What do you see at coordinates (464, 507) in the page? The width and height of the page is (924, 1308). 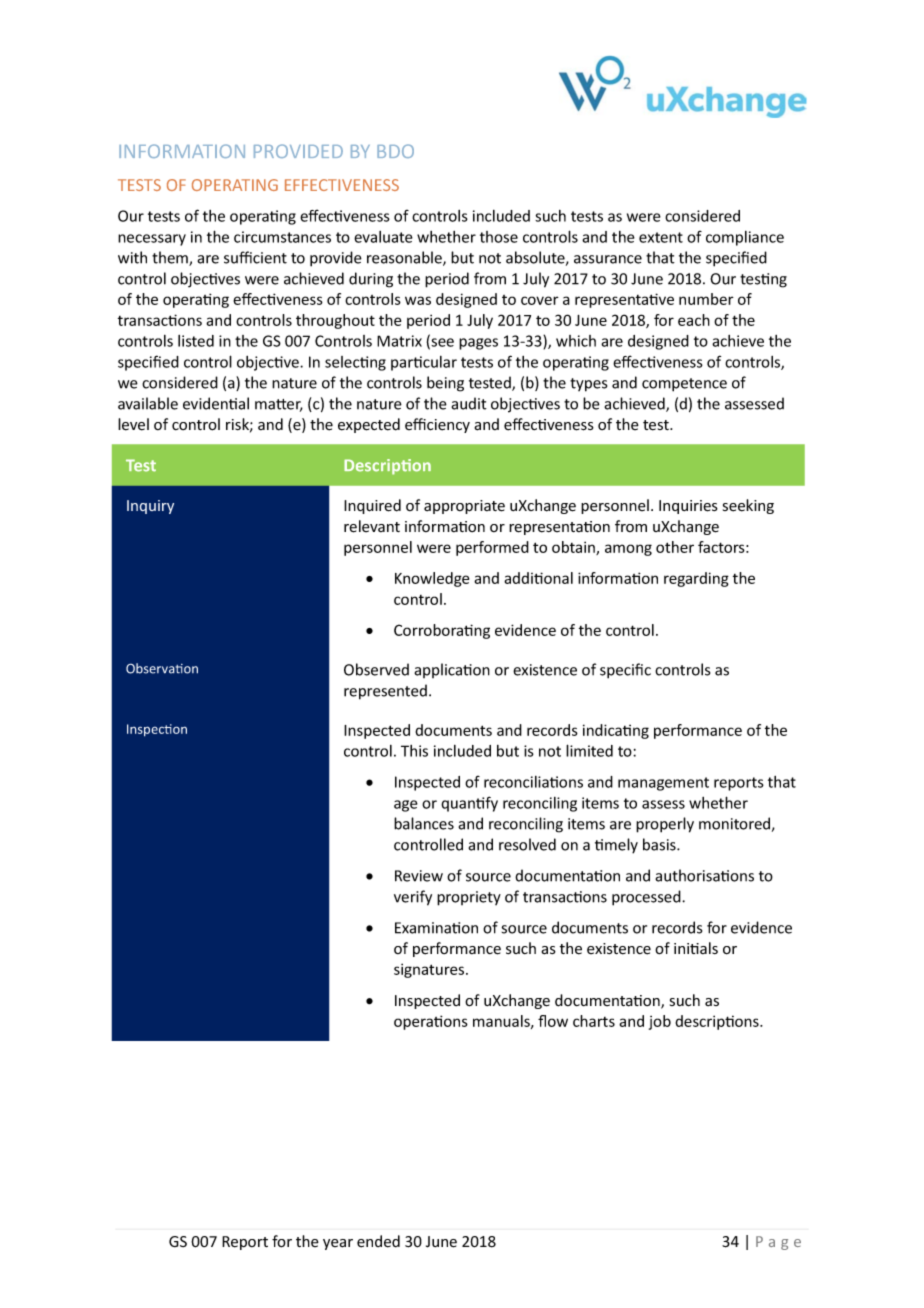 I see `appropriate` at bounding box center [464, 507].
